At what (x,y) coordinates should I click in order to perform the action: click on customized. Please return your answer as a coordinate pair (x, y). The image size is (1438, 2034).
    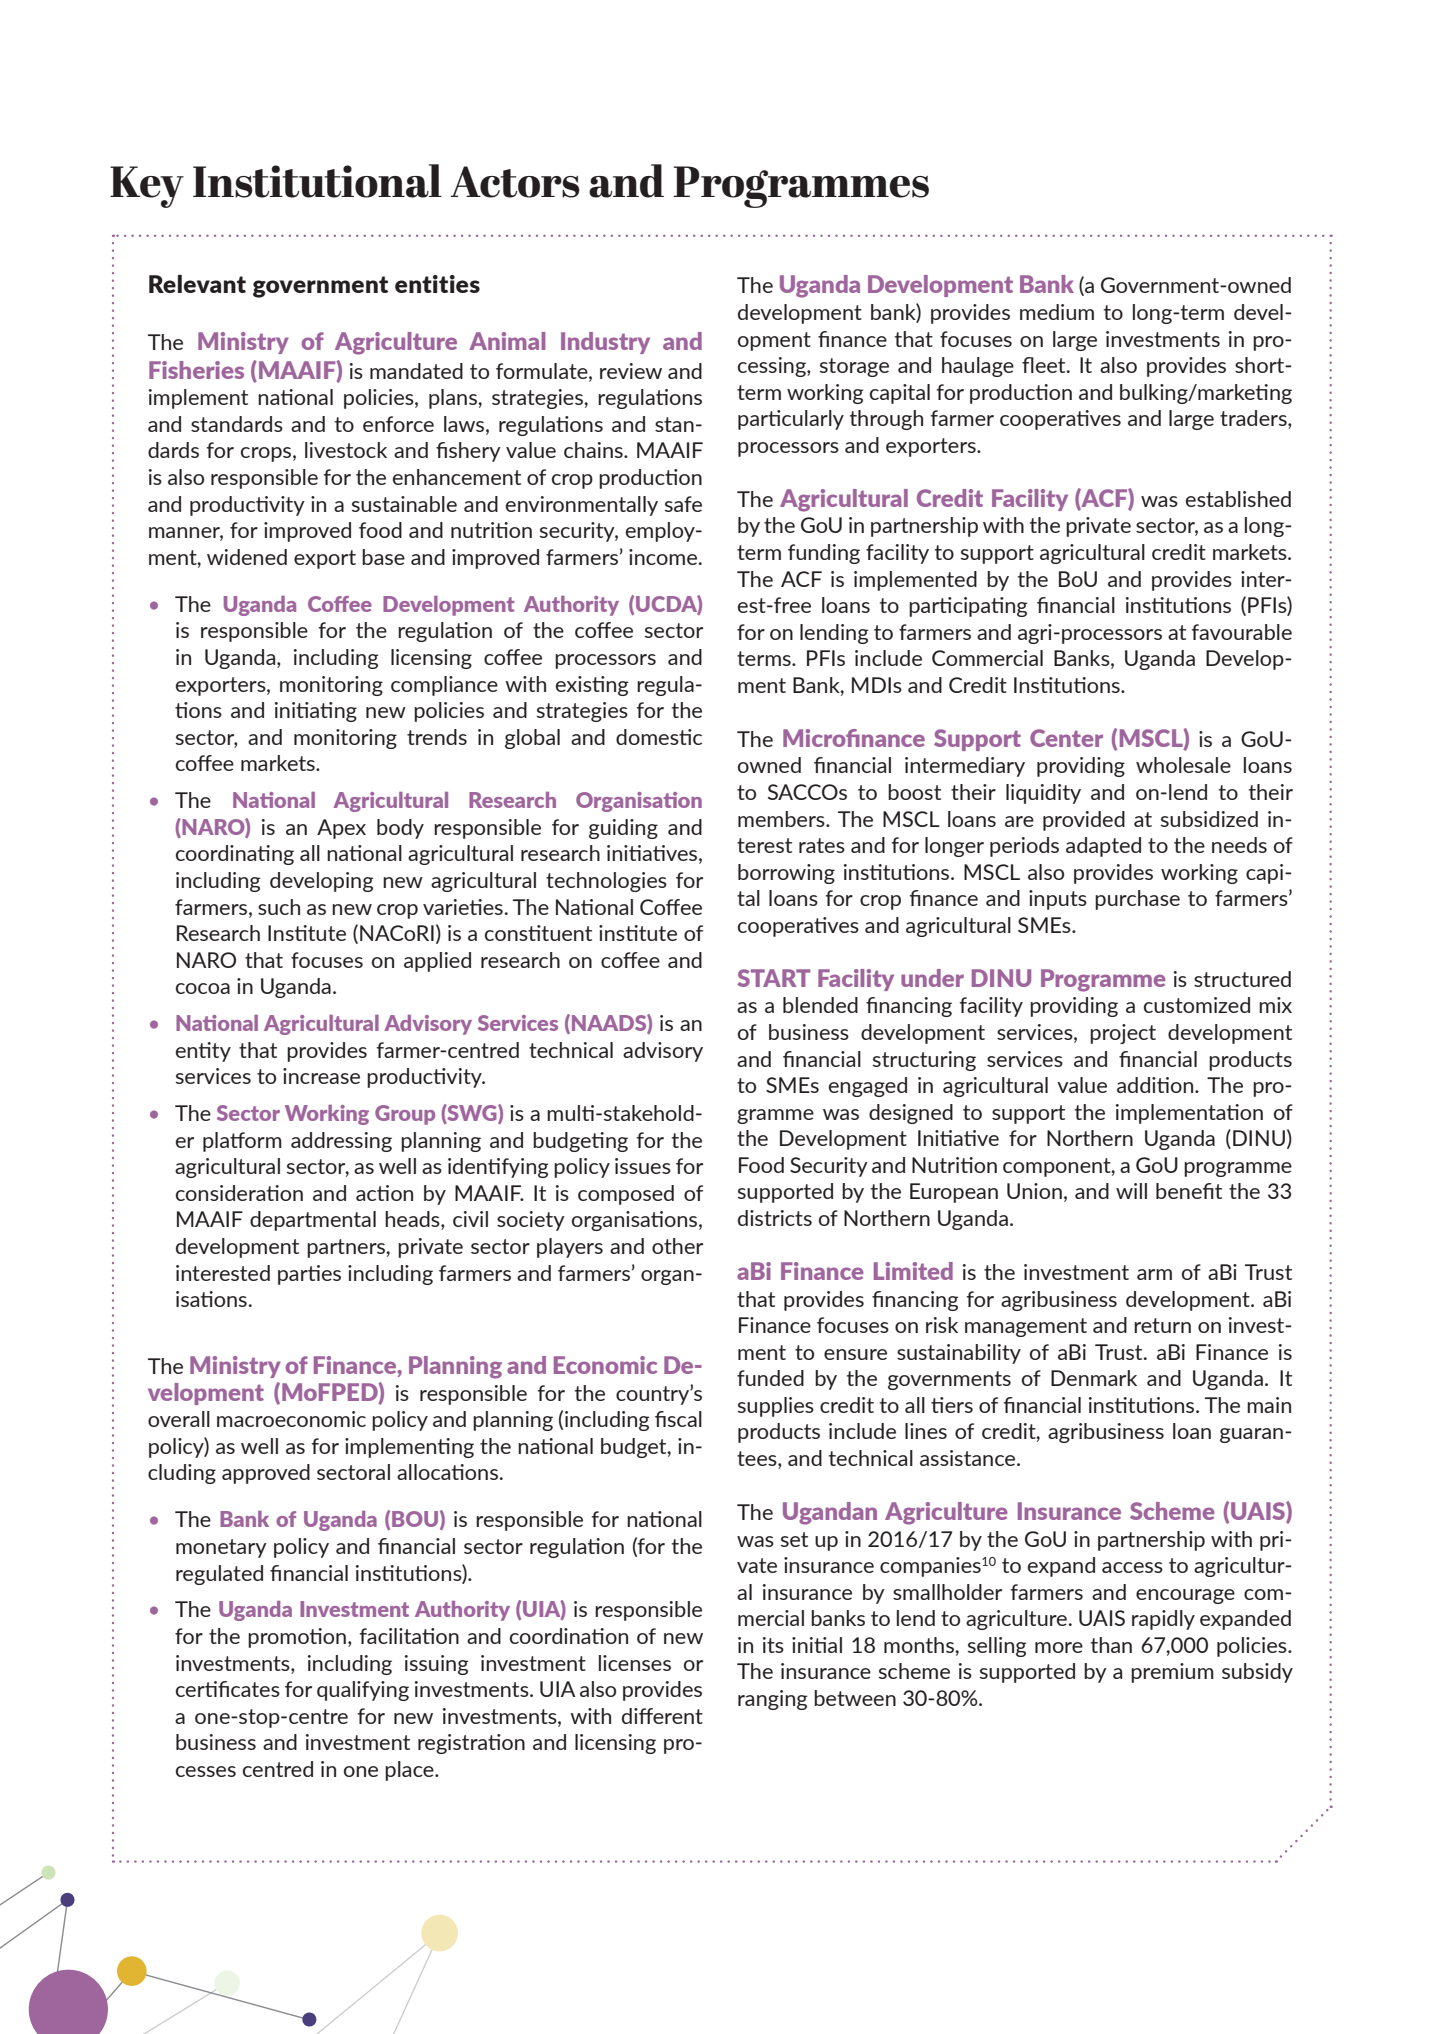
    Looking at the image, I should click on (1197, 1005).
